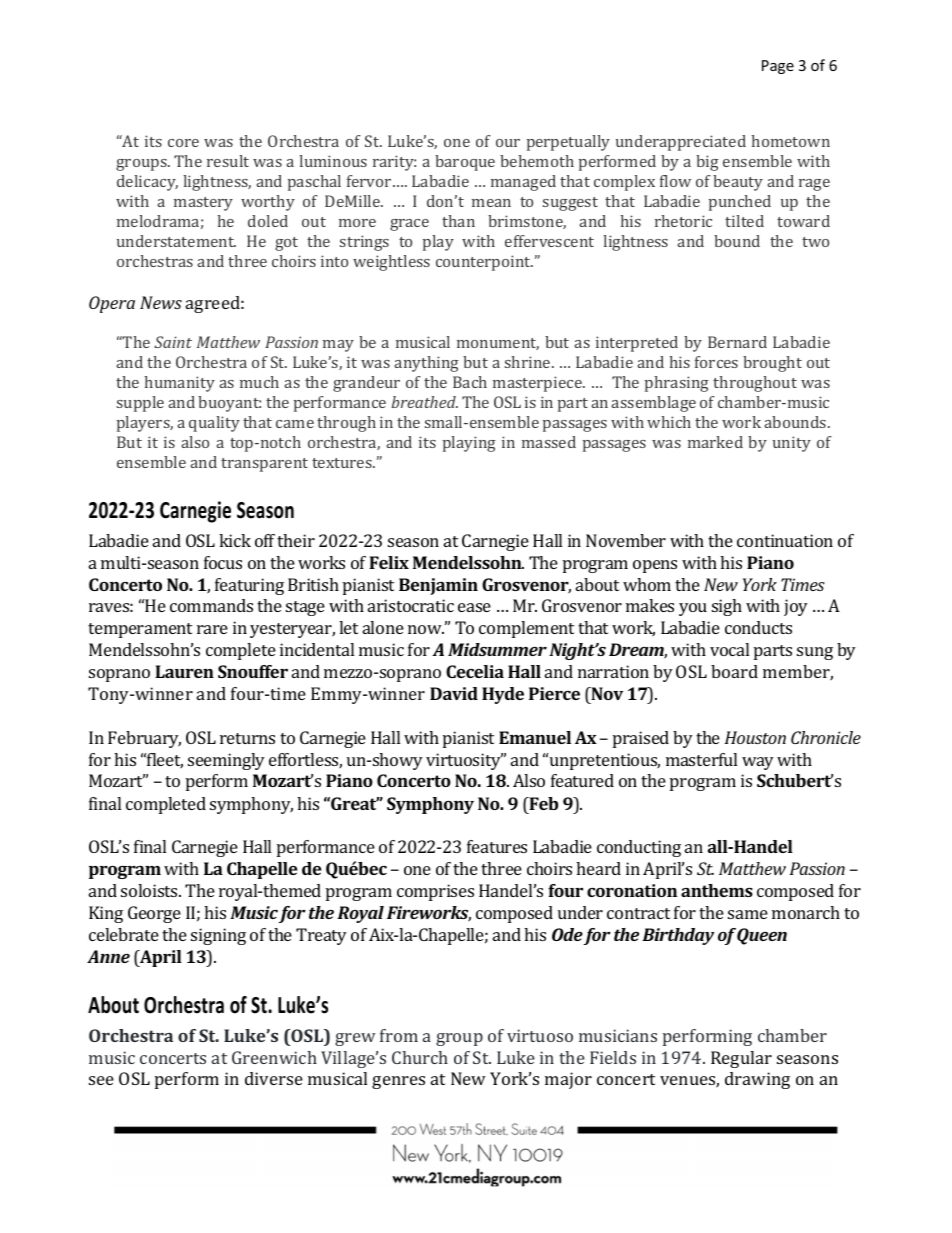 The width and height of the page is (952, 1233). Describe the element at coordinates (184, 671) in the page. I see `Lauren` at that location.
